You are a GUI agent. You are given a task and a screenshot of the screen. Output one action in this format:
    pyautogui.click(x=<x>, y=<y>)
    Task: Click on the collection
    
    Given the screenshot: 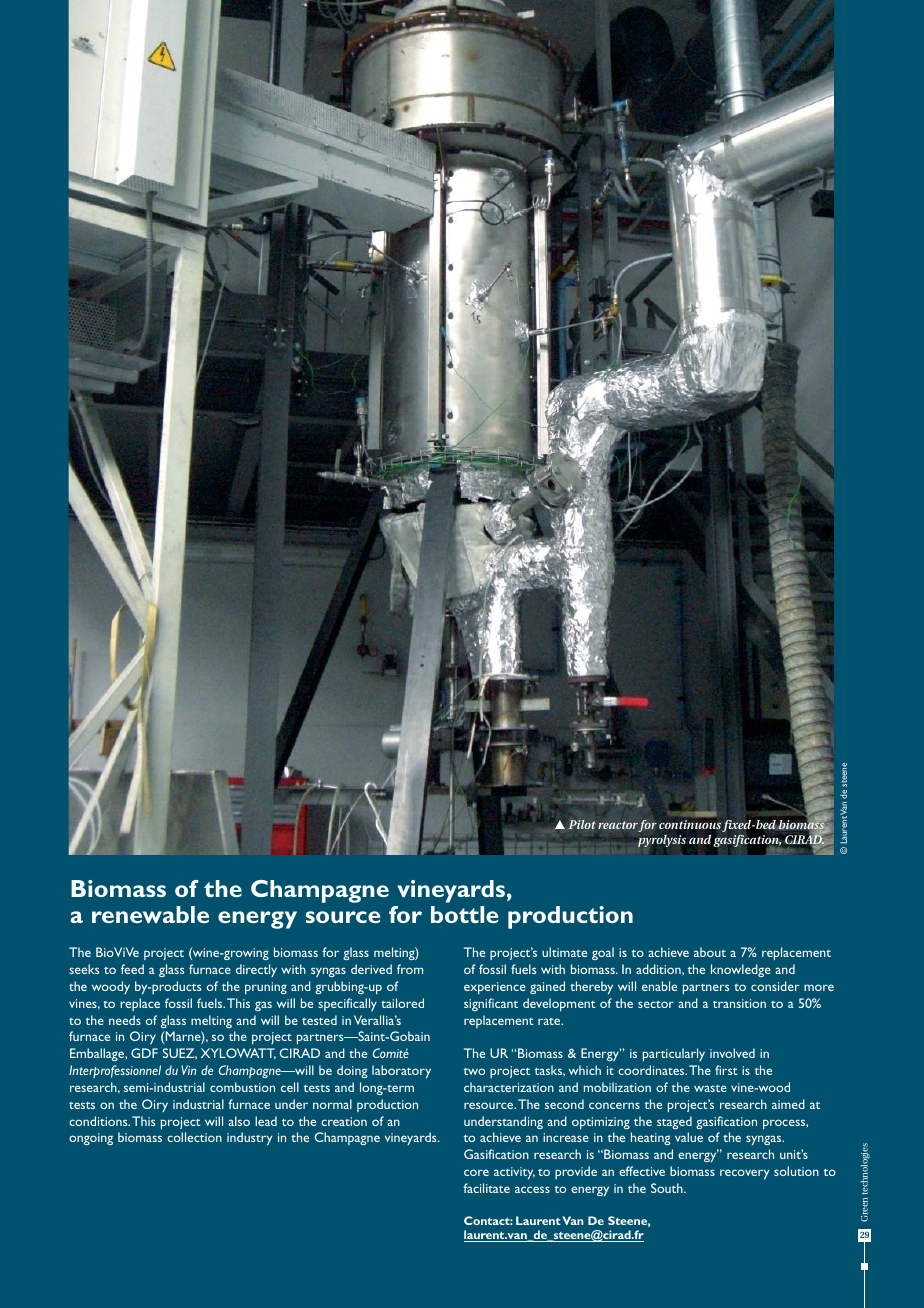 What is the action you would take?
    pyautogui.click(x=194, y=1137)
